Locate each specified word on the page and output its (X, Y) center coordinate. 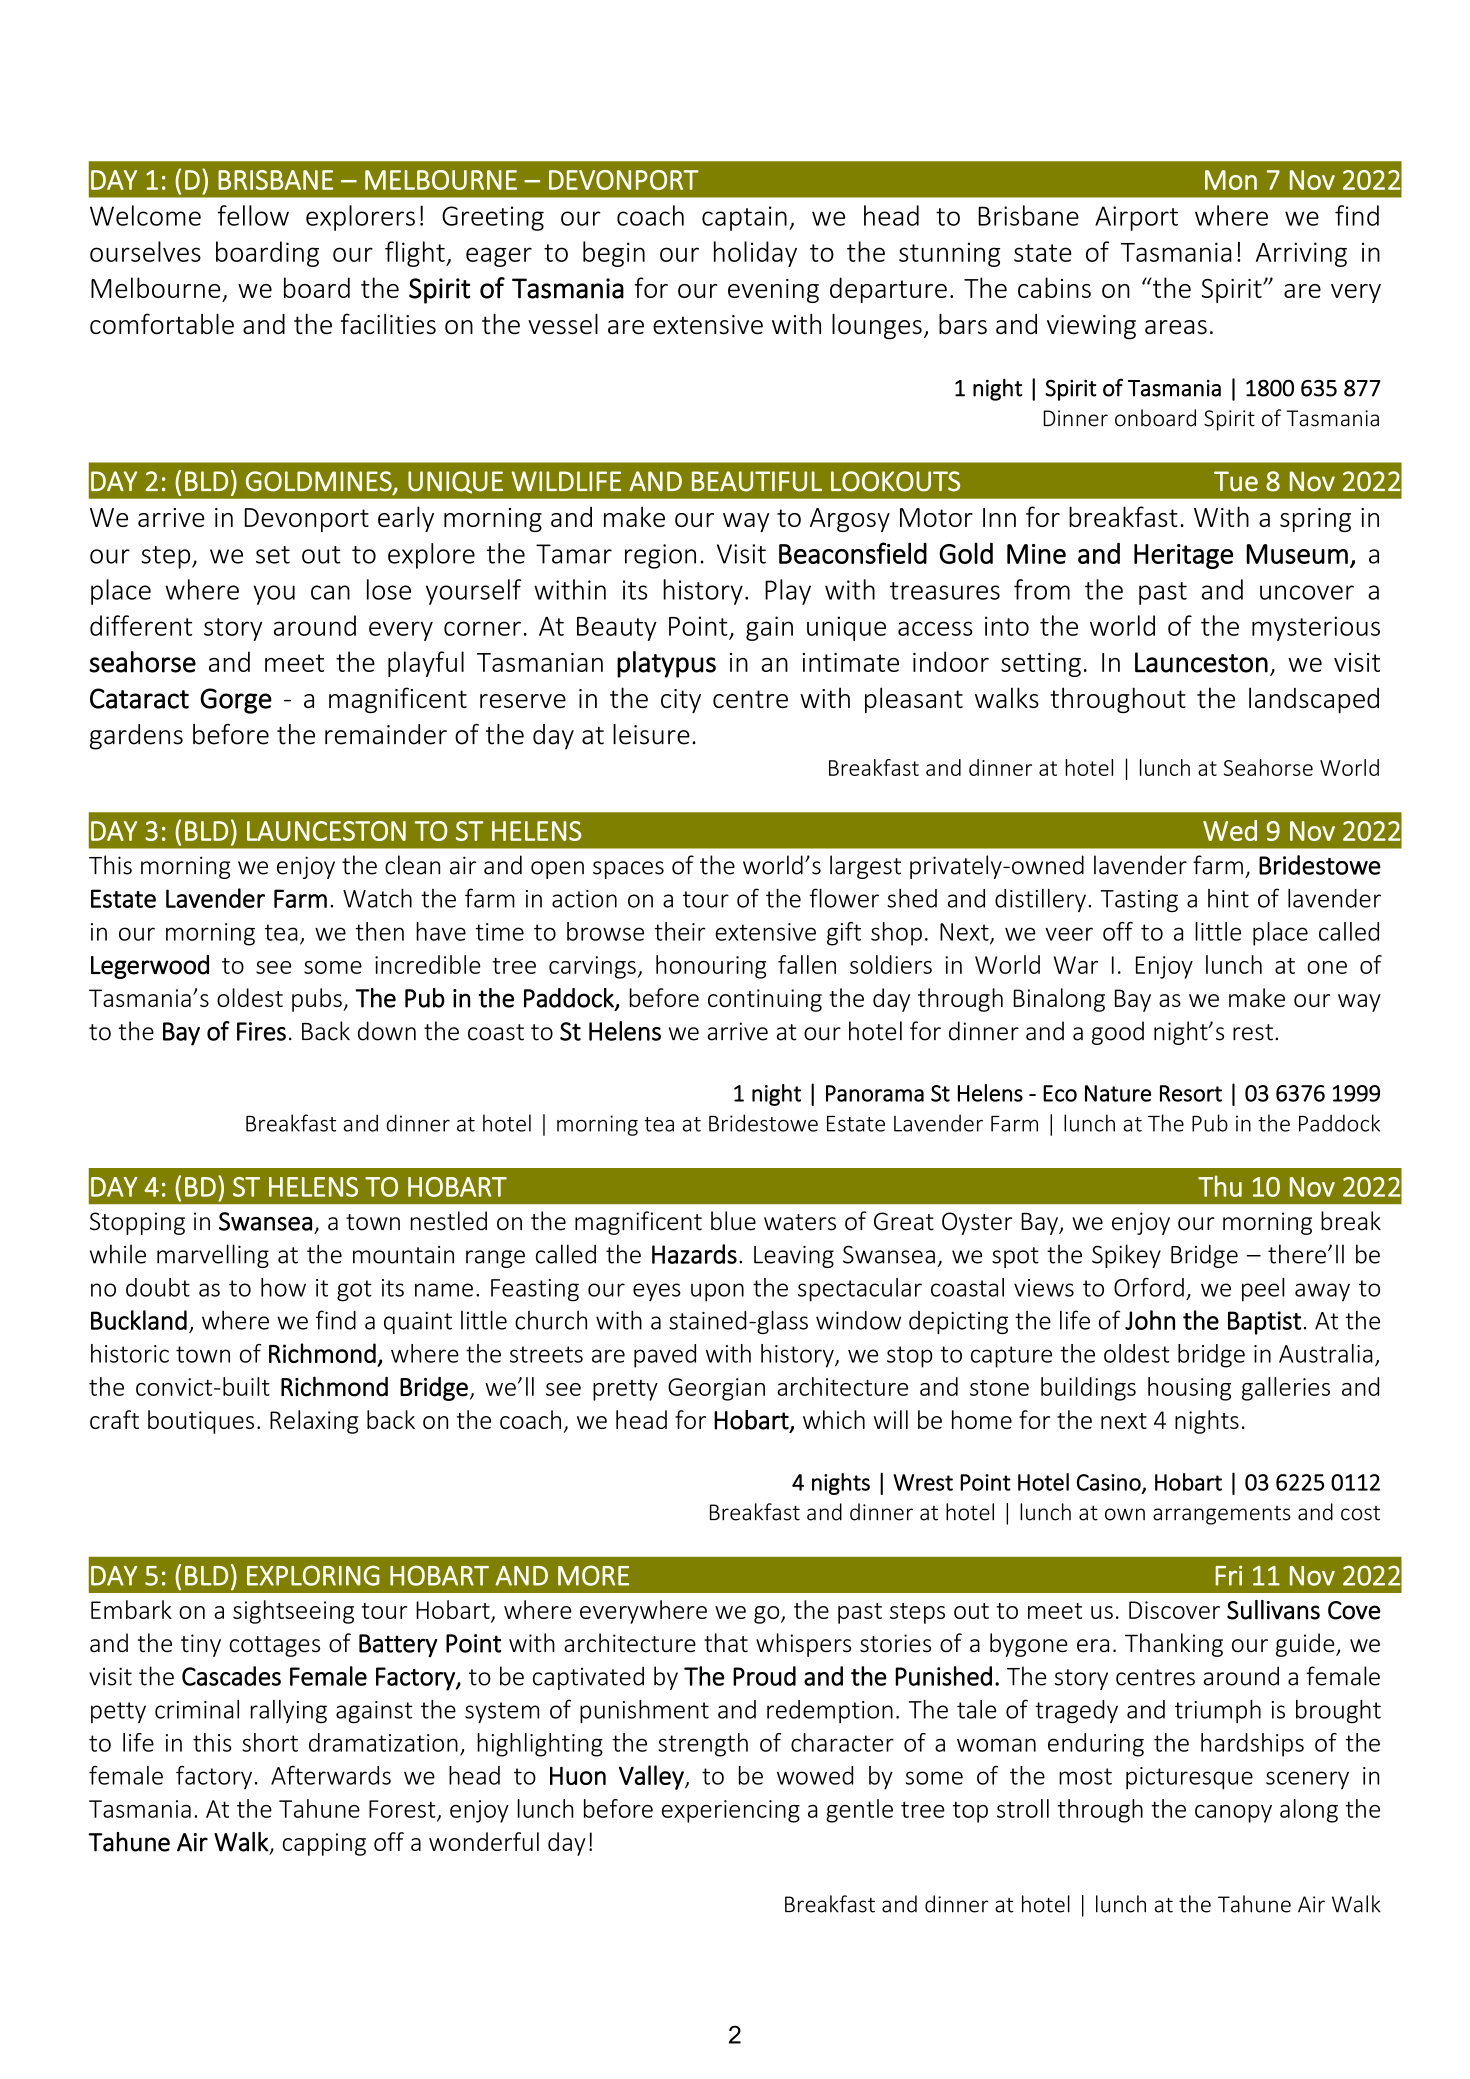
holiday (755, 254)
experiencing (731, 1811)
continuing (765, 1000)
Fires (261, 1031)
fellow (253, 215)
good (1118, 1033)
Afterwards (331, 1775)
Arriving (1301, 254)
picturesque (1189, 1778)
